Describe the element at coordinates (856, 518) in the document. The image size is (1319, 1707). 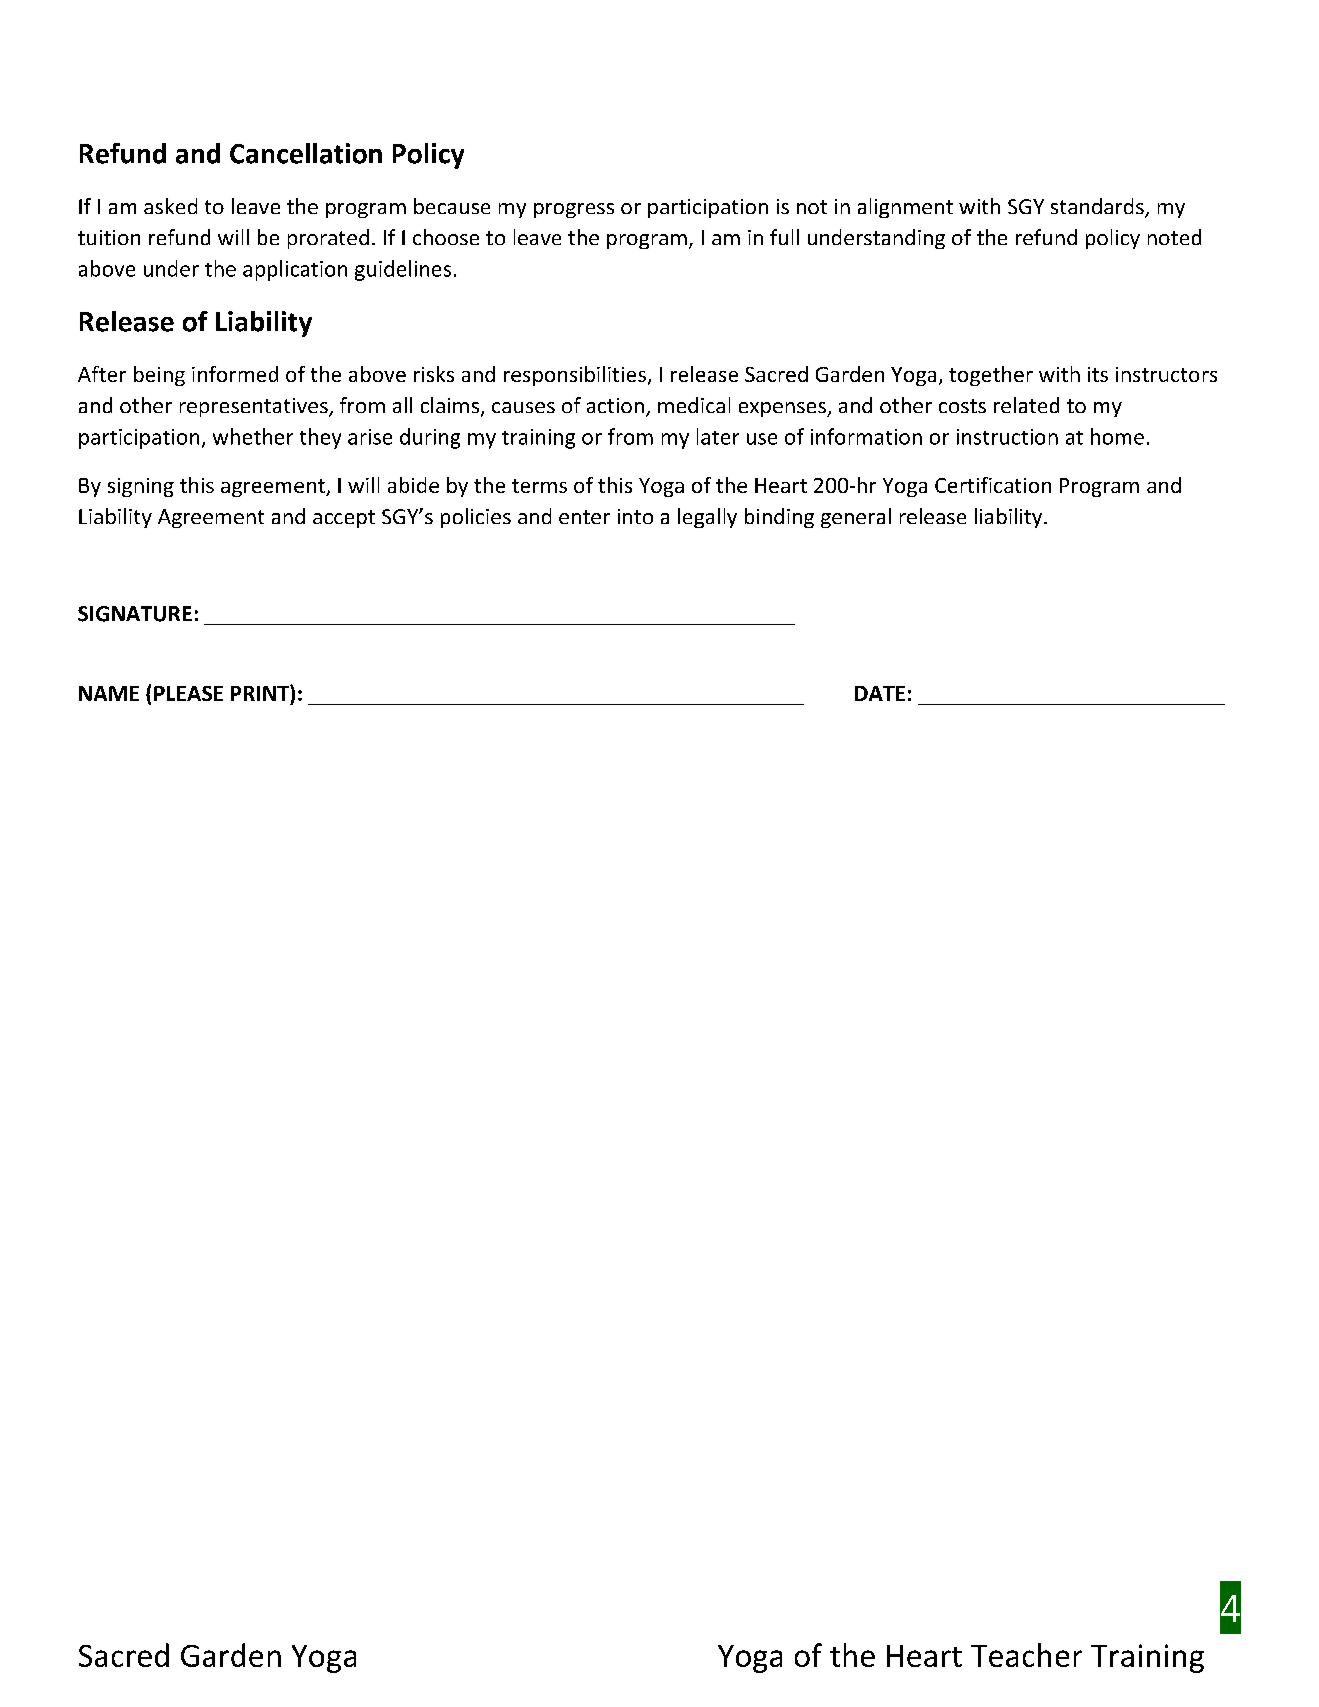
I see `general` at that location.
